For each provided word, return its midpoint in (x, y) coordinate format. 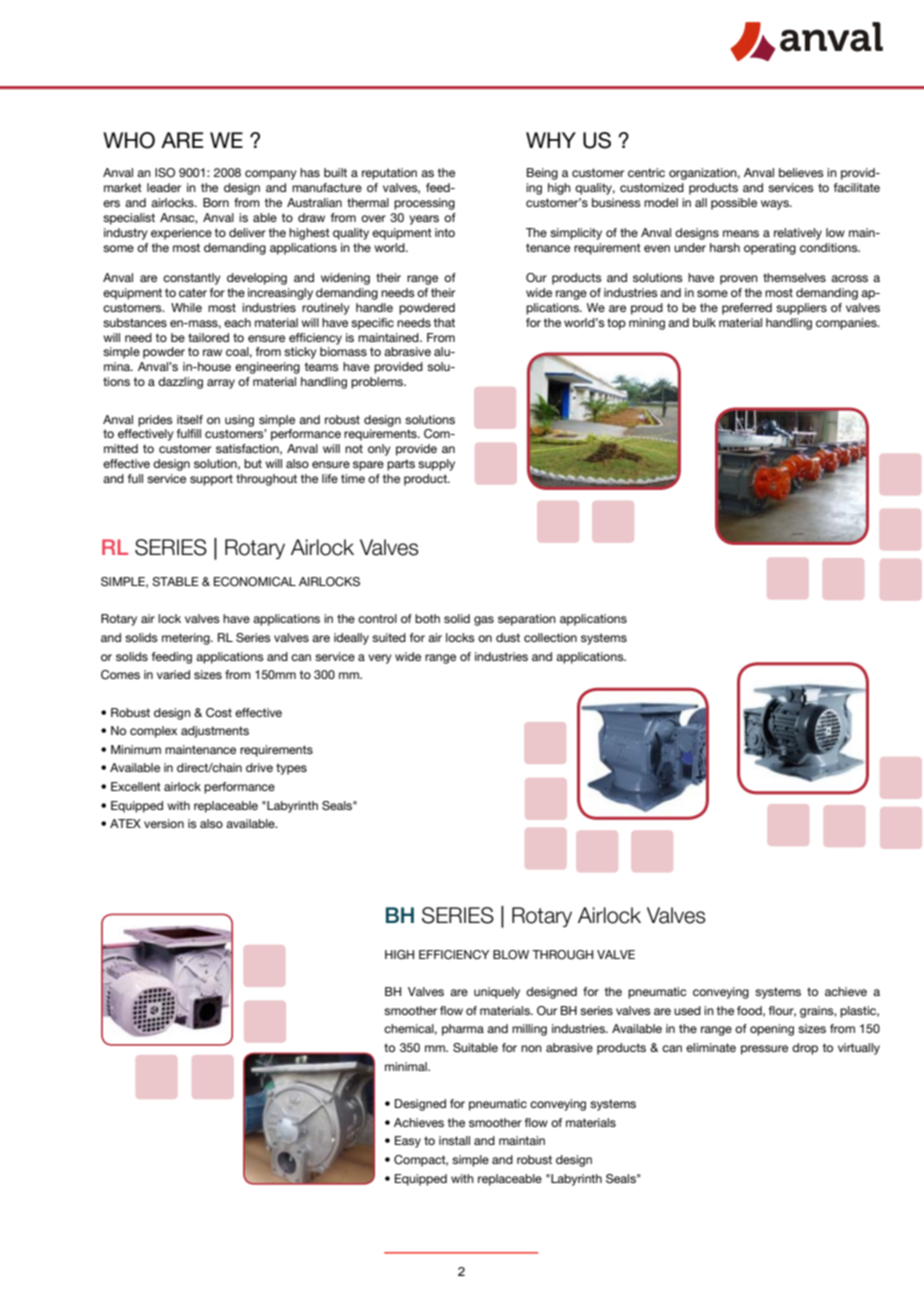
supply (436, 465)
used (687, 1010)
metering (187, 639)
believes (801, 172)
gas (484, 621)
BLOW (511, 955)
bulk (704, 322)
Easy (408, 1142)
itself (190, 419)
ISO (165, 173)
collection (550, 637)
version (164, 823)
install (454, 1140)
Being (542, 174)
